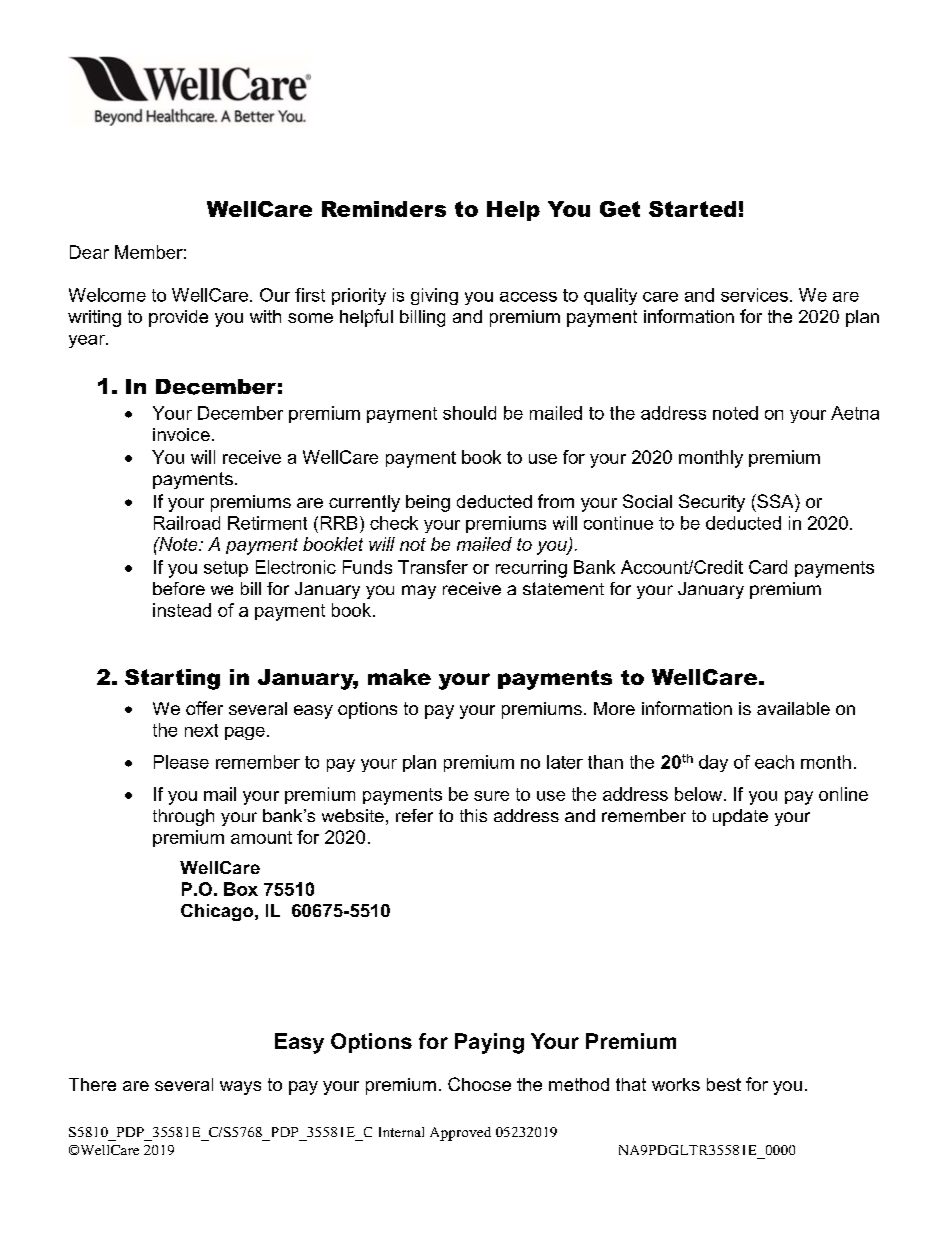 This document has width=952, height=1233. What do you see at coordinates (399, 677) in the document?
I see `make` at bounding box center [399, 677].
